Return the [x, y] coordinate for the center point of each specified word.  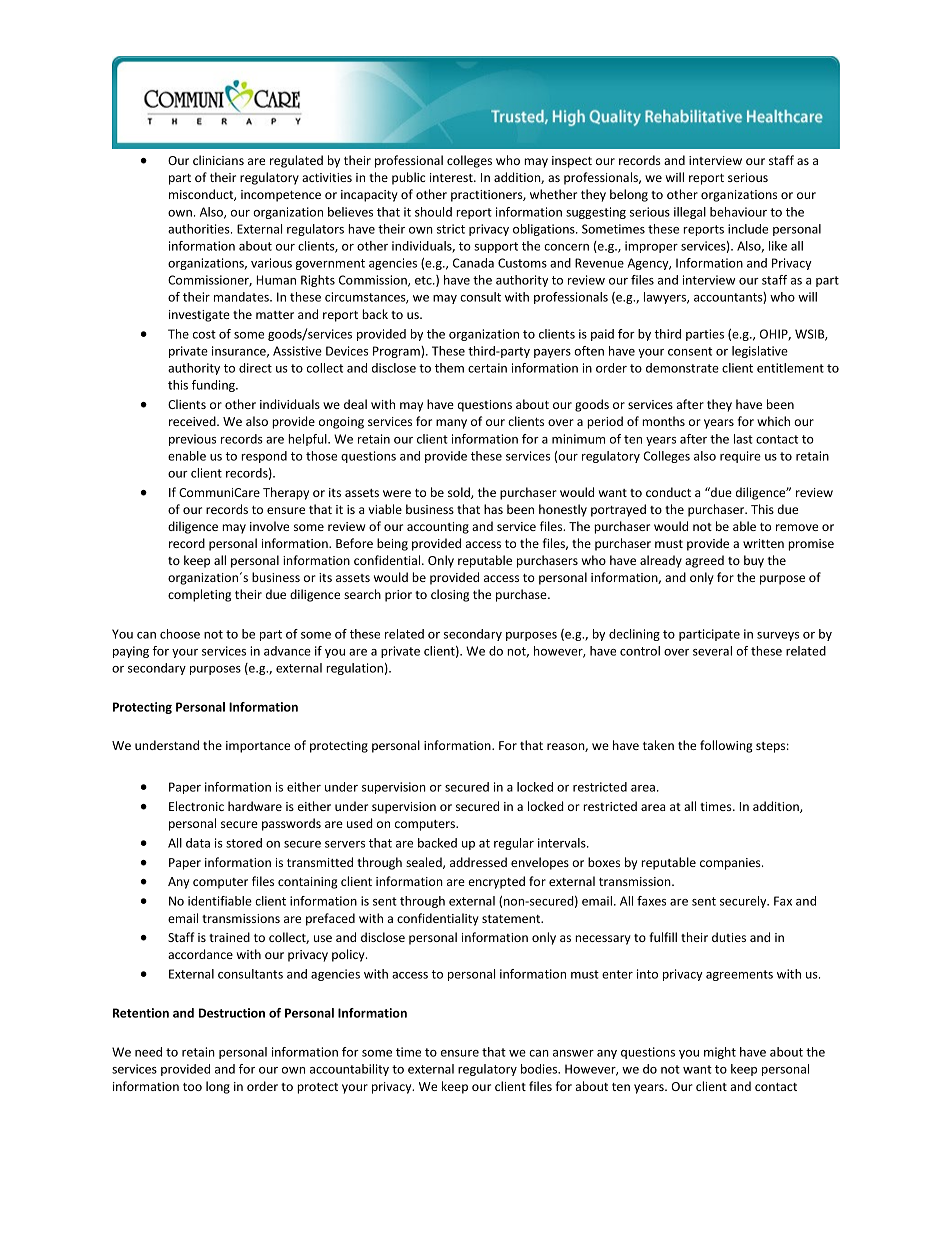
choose [180, 634]
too [192, 1087]
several [712, 651]
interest [452, 177]
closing [450, 595]
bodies [540, 1069]
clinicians [218, 160]
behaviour [738, 212]
